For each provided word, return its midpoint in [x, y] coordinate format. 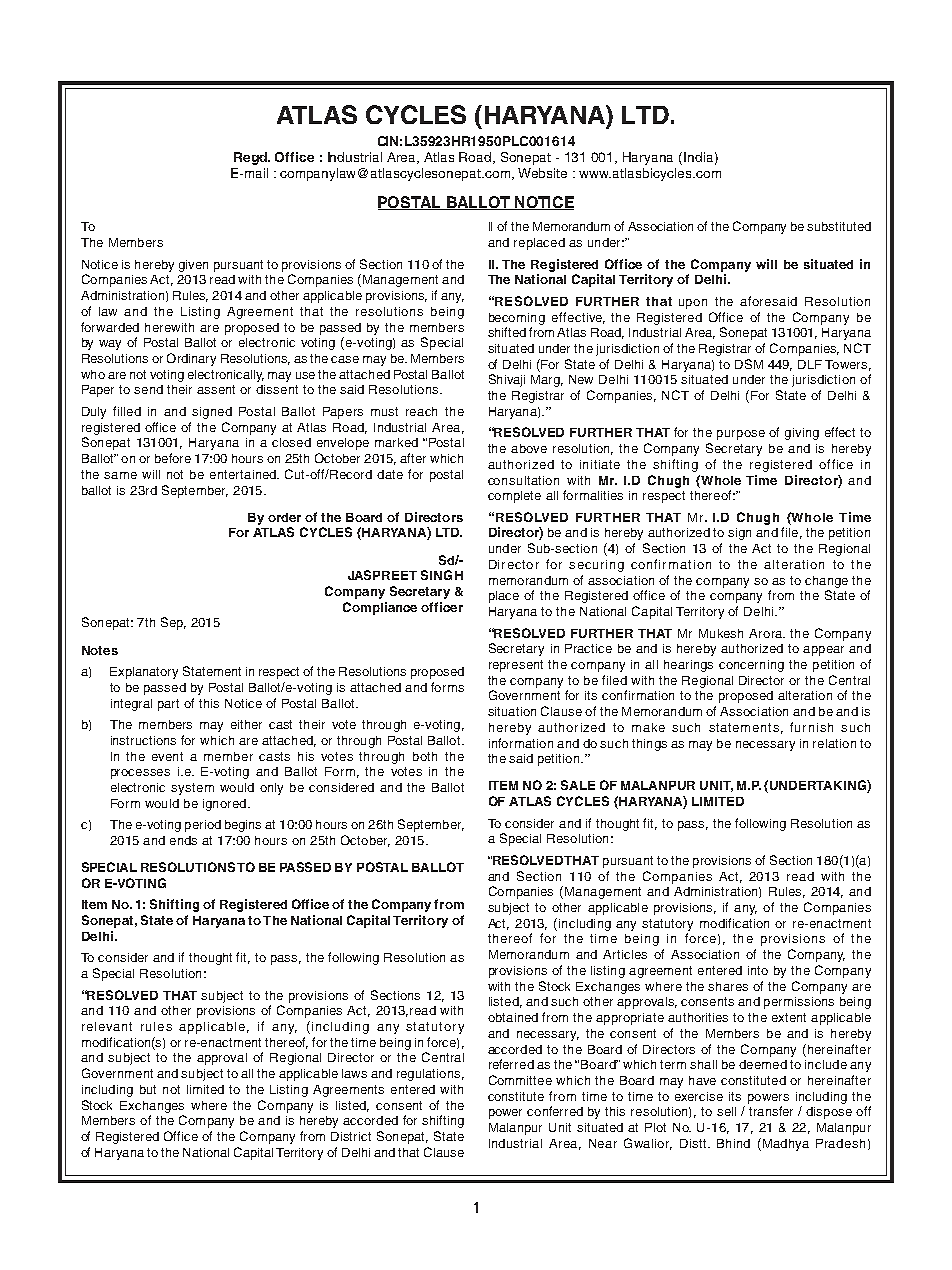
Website [542, 173]
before [173, 458]
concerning [751, 666]
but [148, 1089]
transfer [771, 1111]
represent [516, 666]
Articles [625, 954]
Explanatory [144, 673]
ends [183, 840]
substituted [839, 226]
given [193, 266]
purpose [741, 435]
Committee [520, 1080]
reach [421, 411]
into [758, 970]
